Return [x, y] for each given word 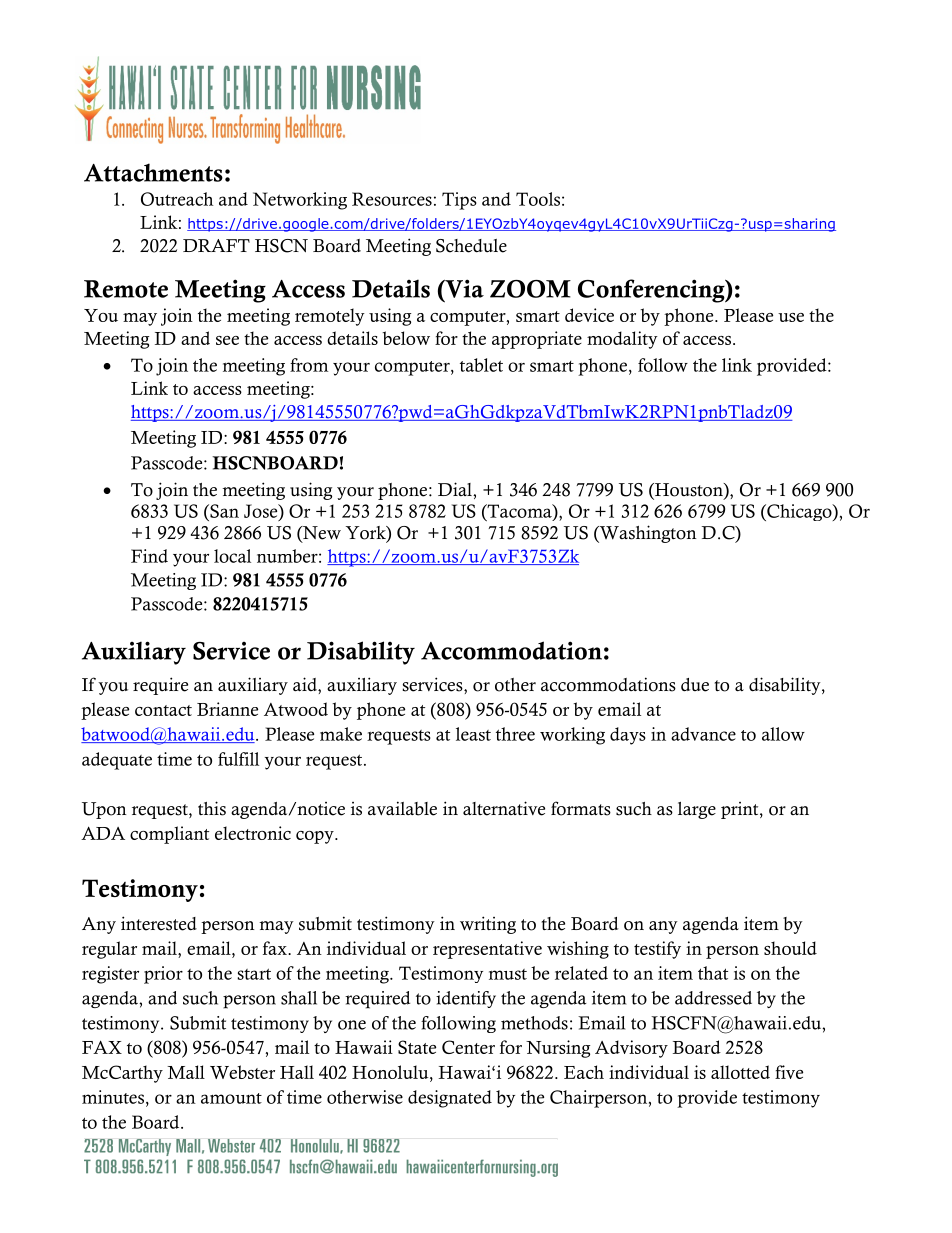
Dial [456, 489]
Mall [186, 1072]
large [697, 810]
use [791, 317]
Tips [459, 201]
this [212, 808]
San [223, 511]
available [402, 808]
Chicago [799, 512]
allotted [740, 1072]
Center [468, 1047]
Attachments [153, 172]
